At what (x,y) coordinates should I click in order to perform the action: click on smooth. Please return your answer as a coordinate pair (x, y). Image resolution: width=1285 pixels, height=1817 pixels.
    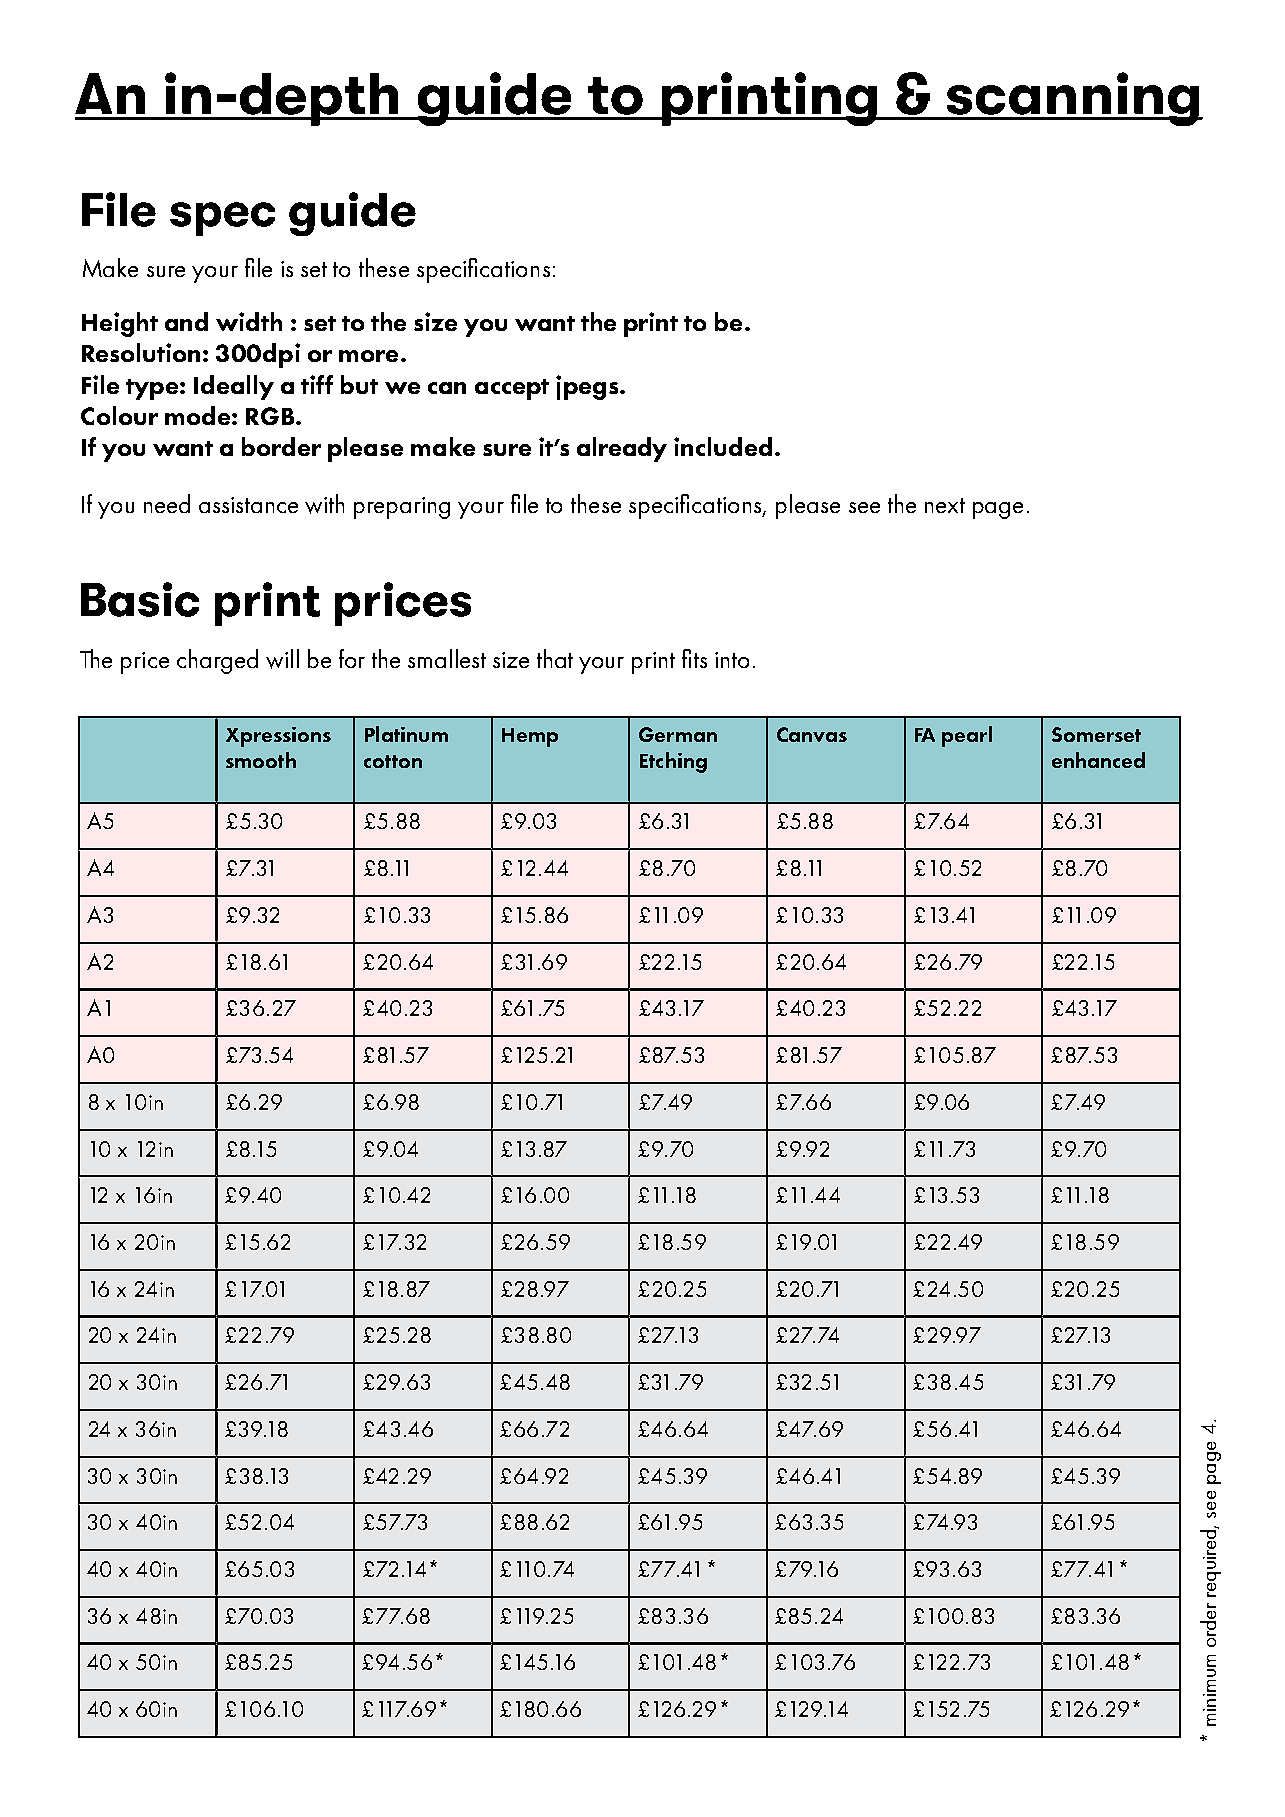
    Looking at the image, I should click on (261, 760).
